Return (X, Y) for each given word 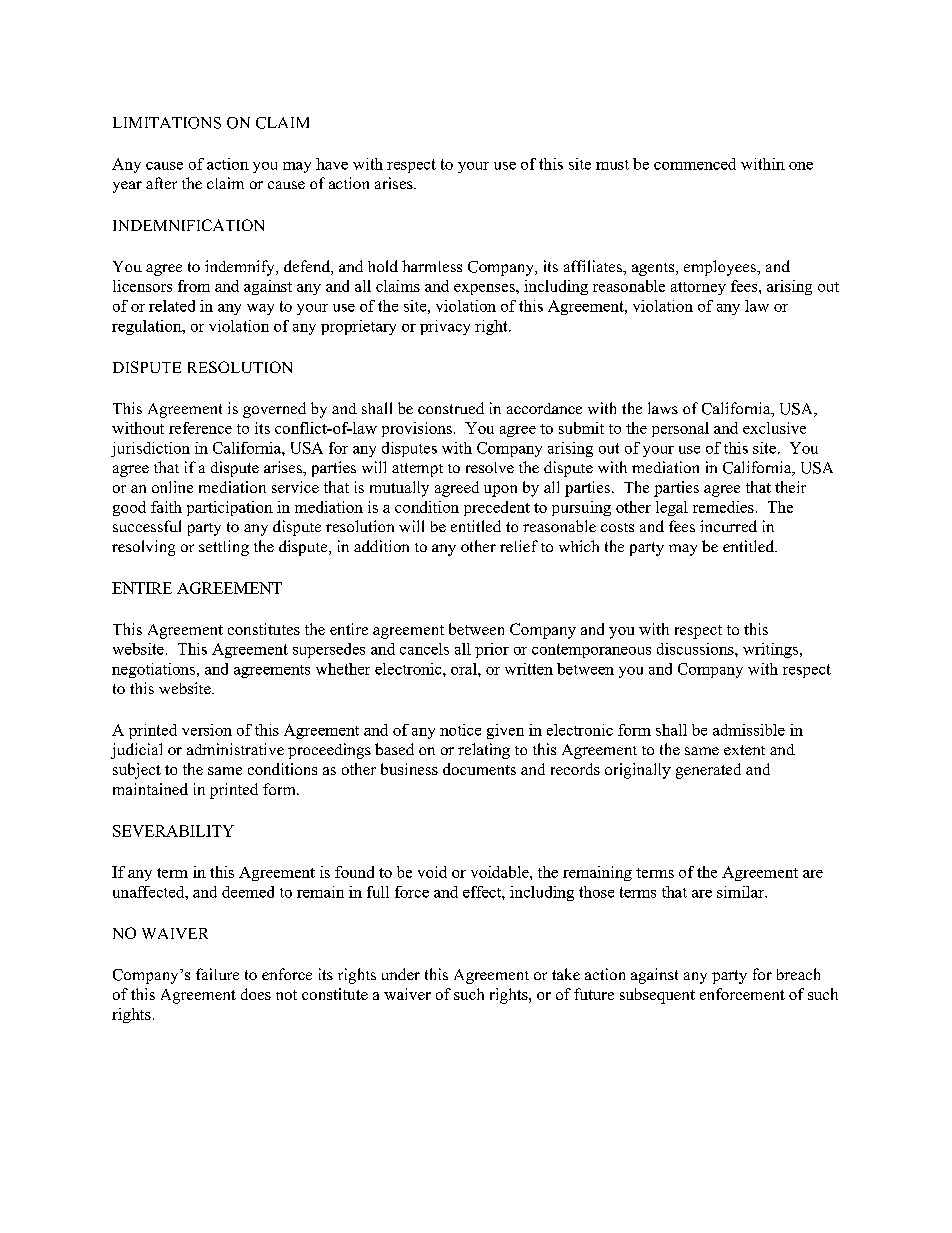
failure (217, 974)
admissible (749, 730)
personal (680, 429)
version (207, 730)
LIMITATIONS (167, 123)
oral (465, 669)
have (332, 164)
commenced (695, 164)
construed (451, 408)
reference (200, 428)
